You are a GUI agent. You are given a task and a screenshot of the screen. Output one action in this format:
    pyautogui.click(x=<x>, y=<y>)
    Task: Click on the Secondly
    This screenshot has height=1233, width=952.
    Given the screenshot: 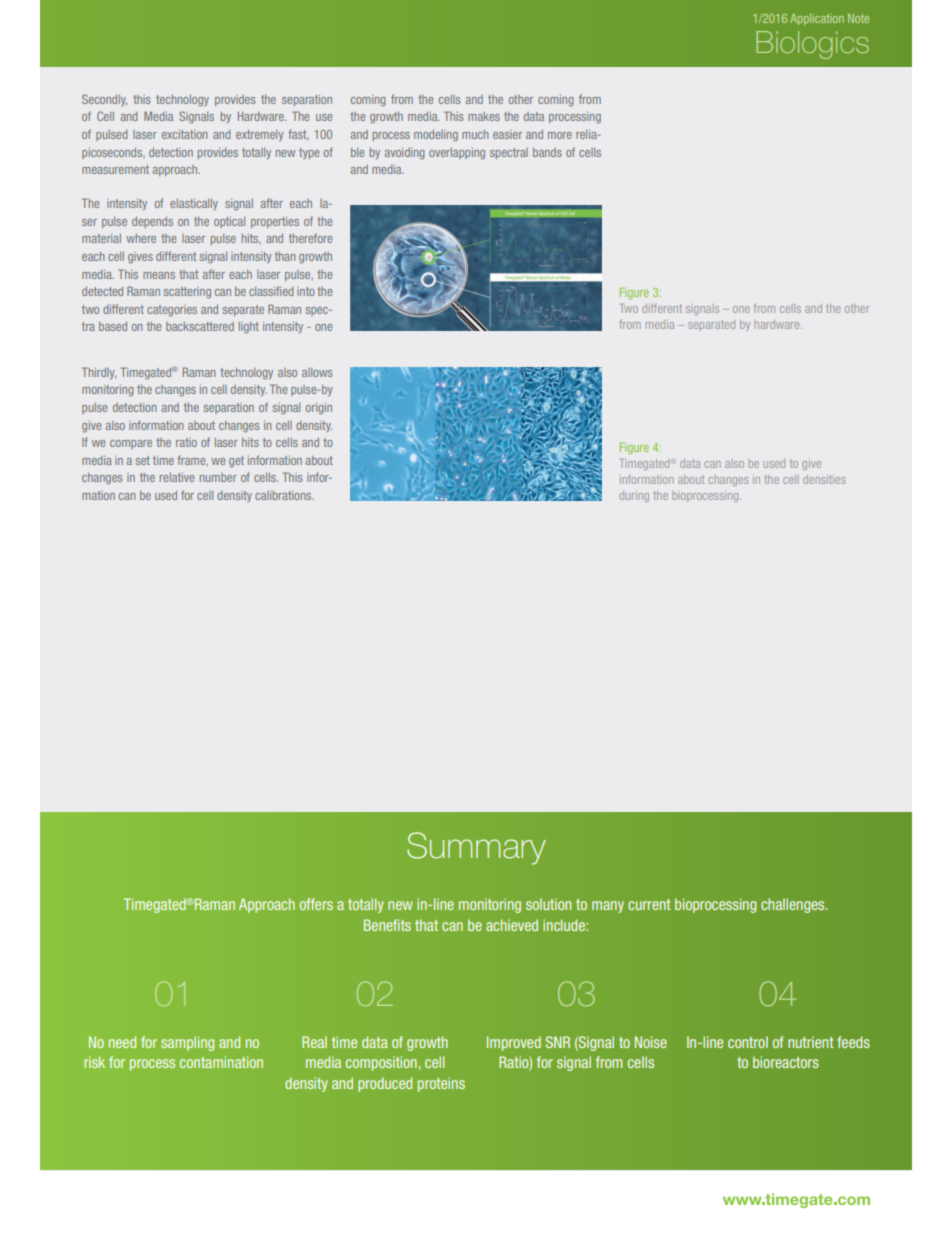 What is the action you would take?
    pyautogui.click(x=104, y=100)
